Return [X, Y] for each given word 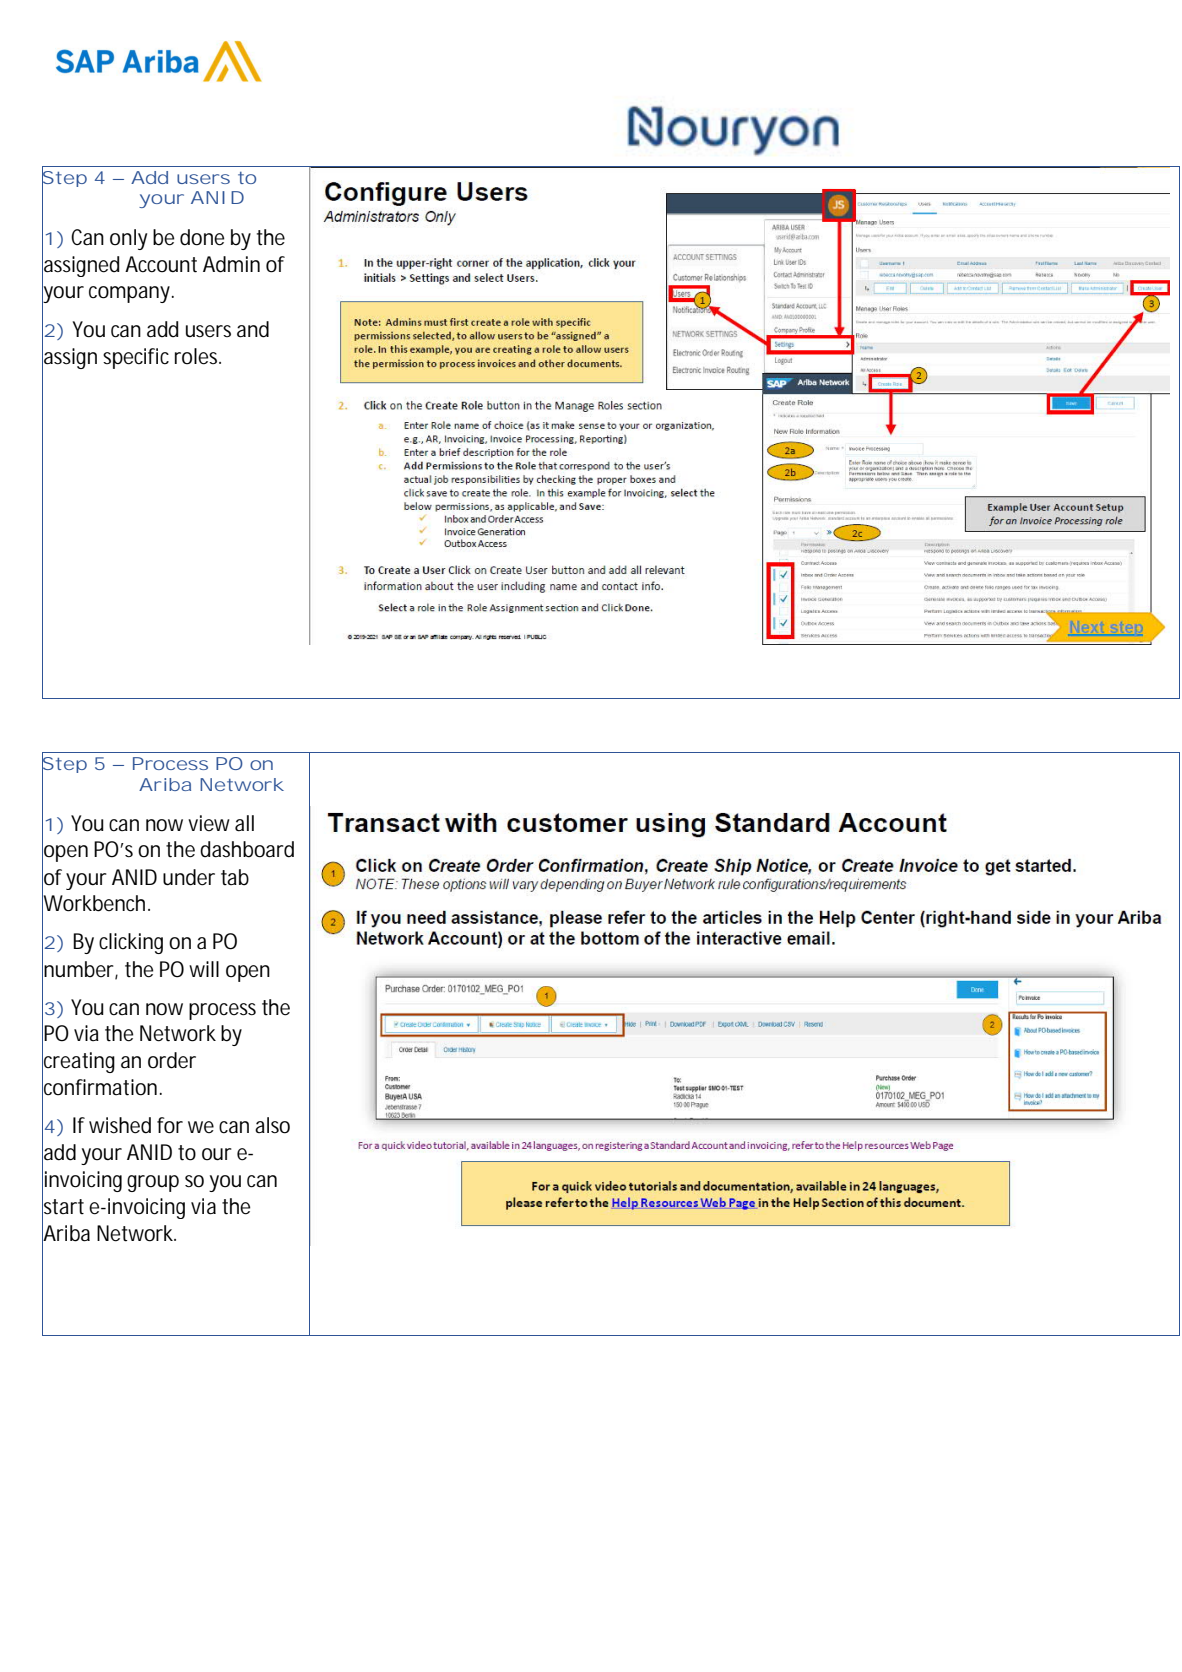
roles [198, 356]
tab [235, 877]
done [202, 237]
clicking [131, 943]
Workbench [93, 903]
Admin [231, 264]
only [128, 239]
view [209, 823]
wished [120, 1125]
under [189, 877]
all [244, 823]
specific [136, 358]
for [170, 1125]
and [253, 329]
